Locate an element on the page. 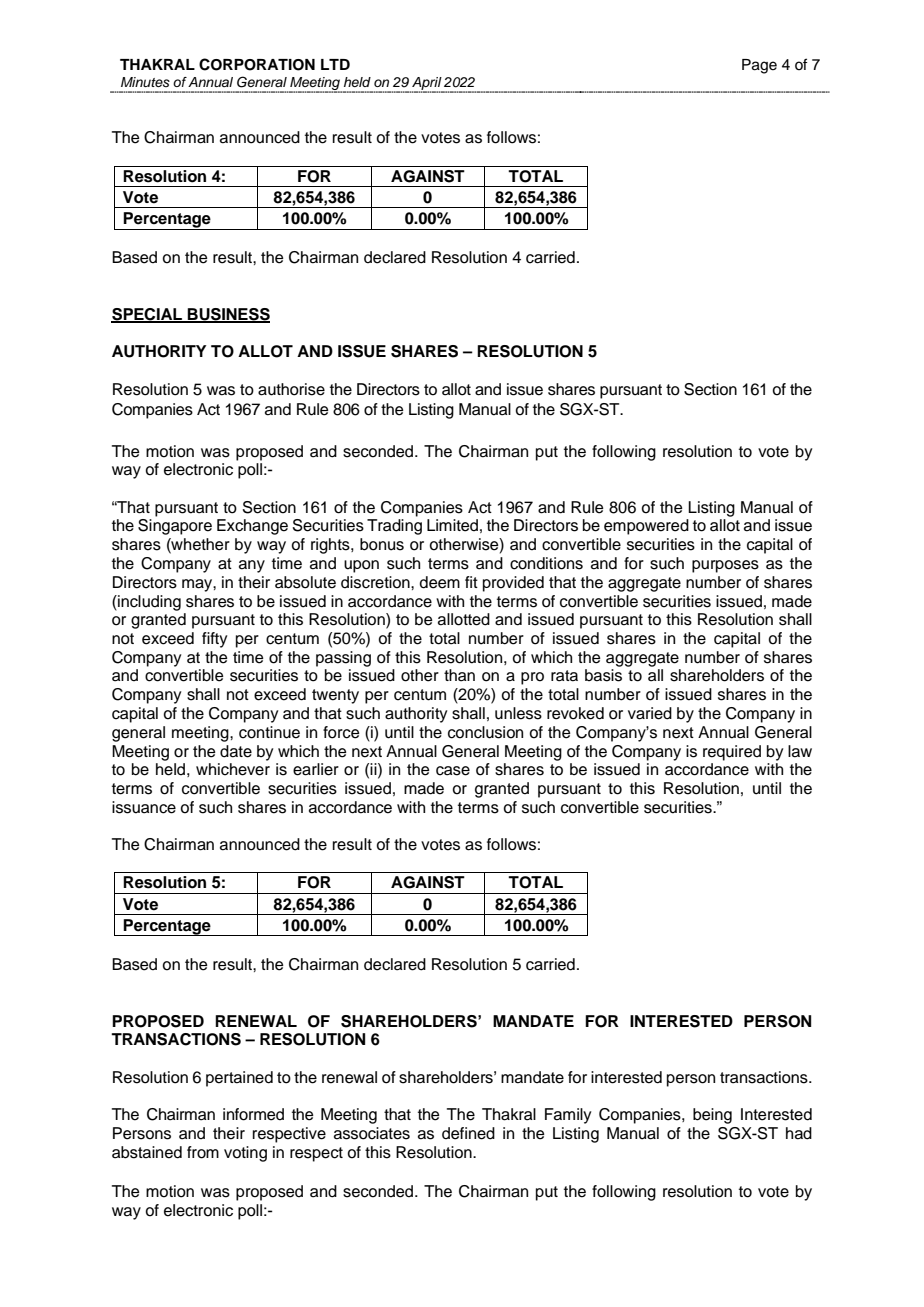 The image size is (924, 1307). authorise is located at coordinates (291, 389).
